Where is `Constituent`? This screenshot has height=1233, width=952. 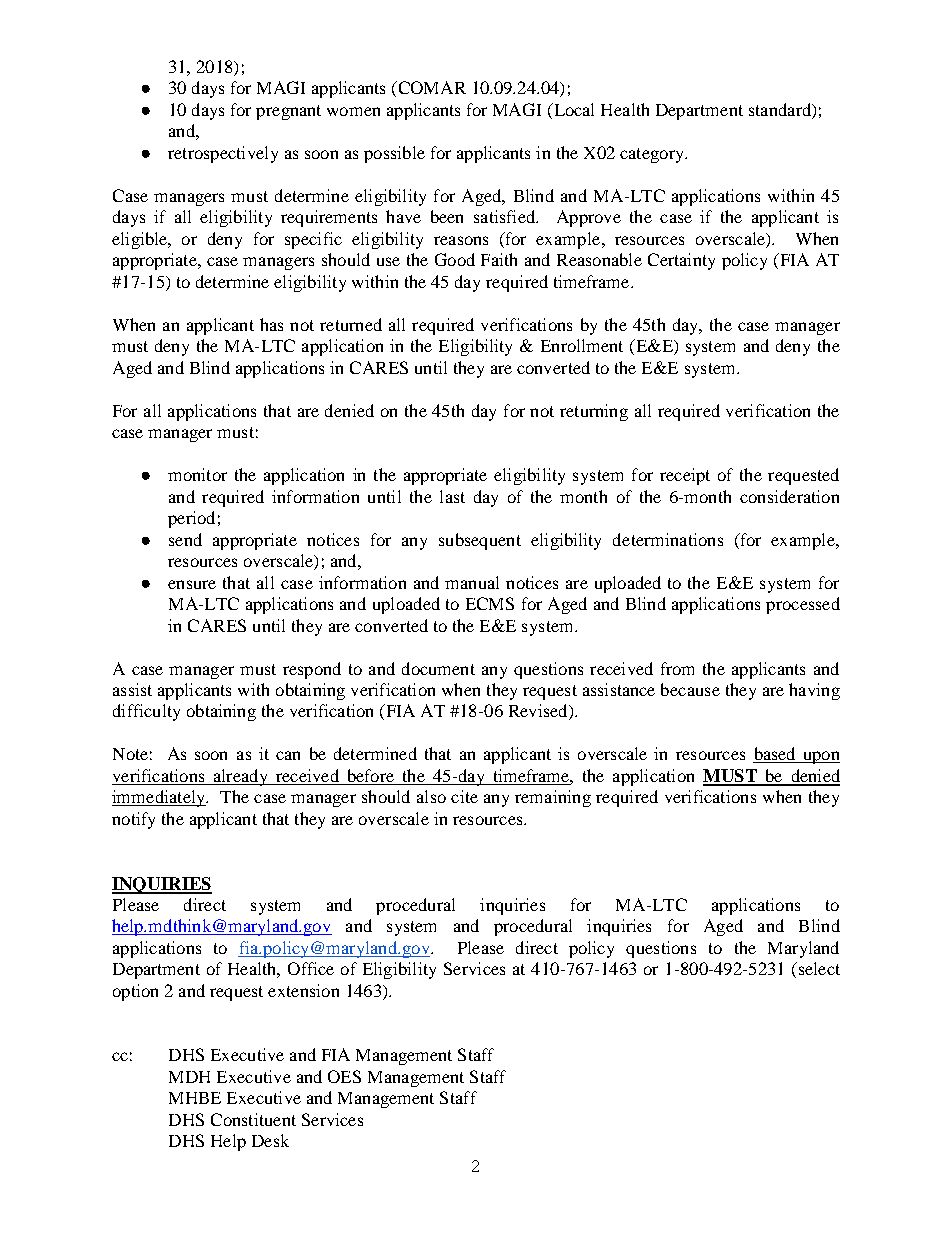 Constituent is located at coordinates (253, 1119).
